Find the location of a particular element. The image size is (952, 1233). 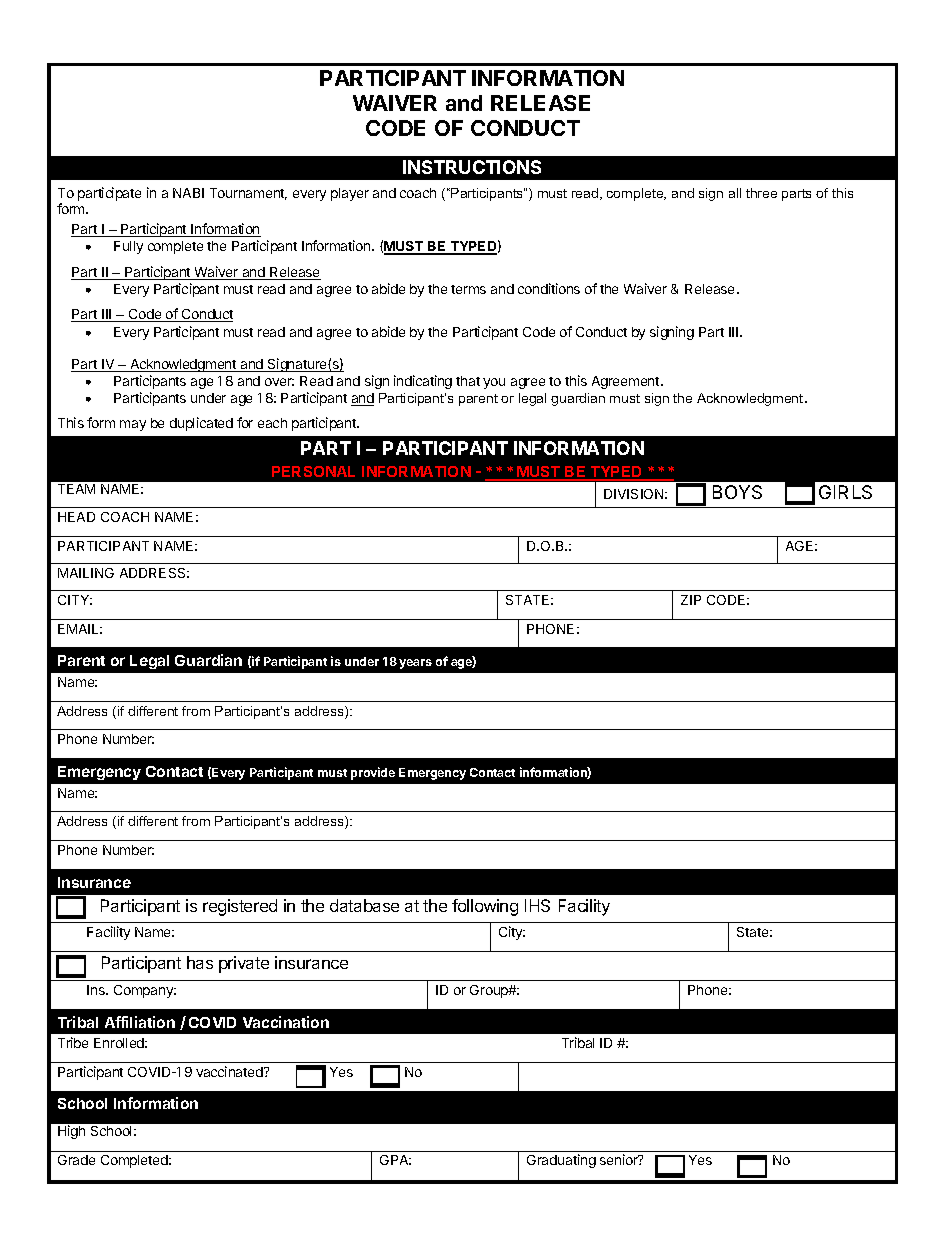

ZIP is located at coordinates (691, 600).
